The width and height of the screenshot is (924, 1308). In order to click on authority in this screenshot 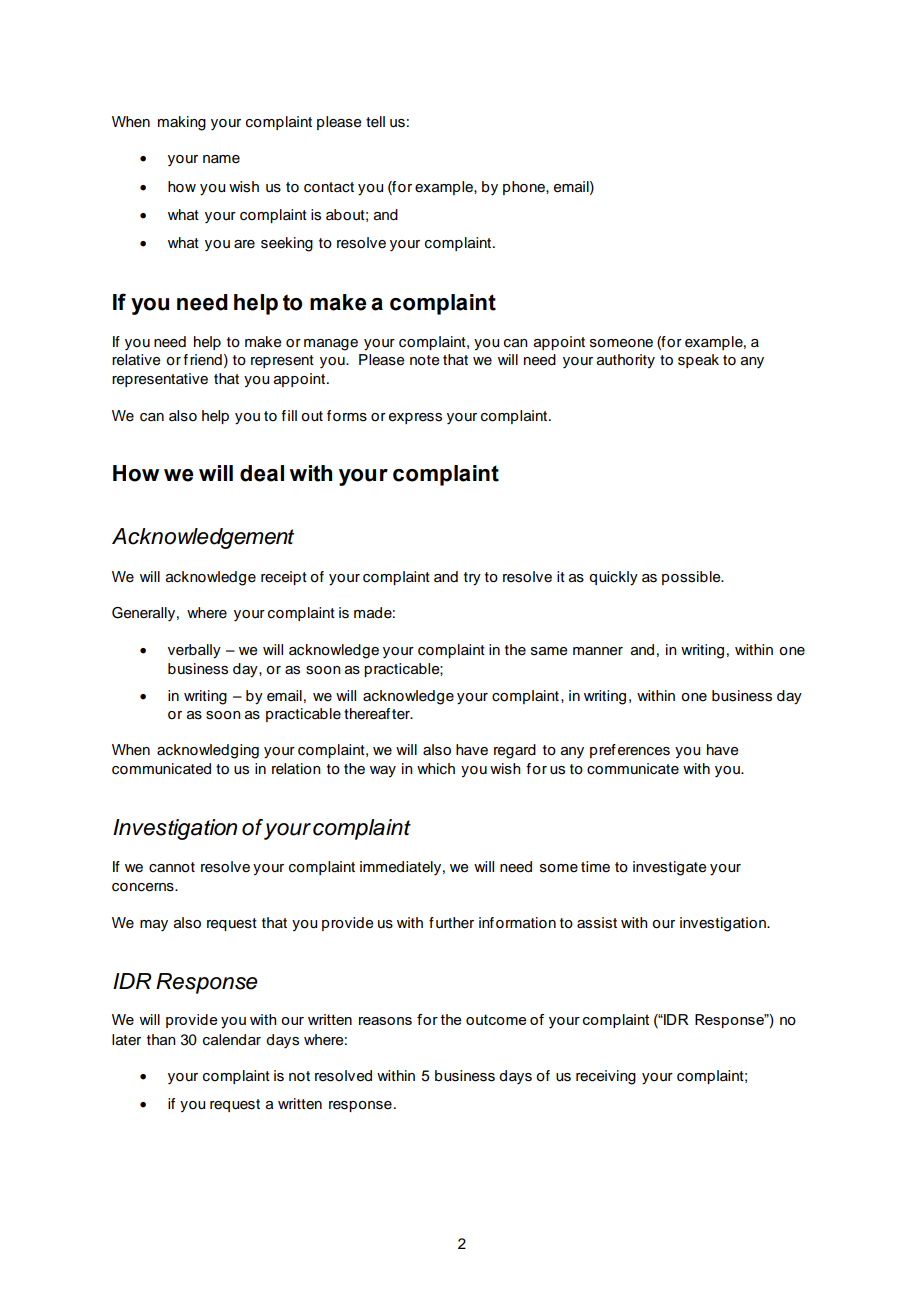, I will do `click(626, 361)`.
